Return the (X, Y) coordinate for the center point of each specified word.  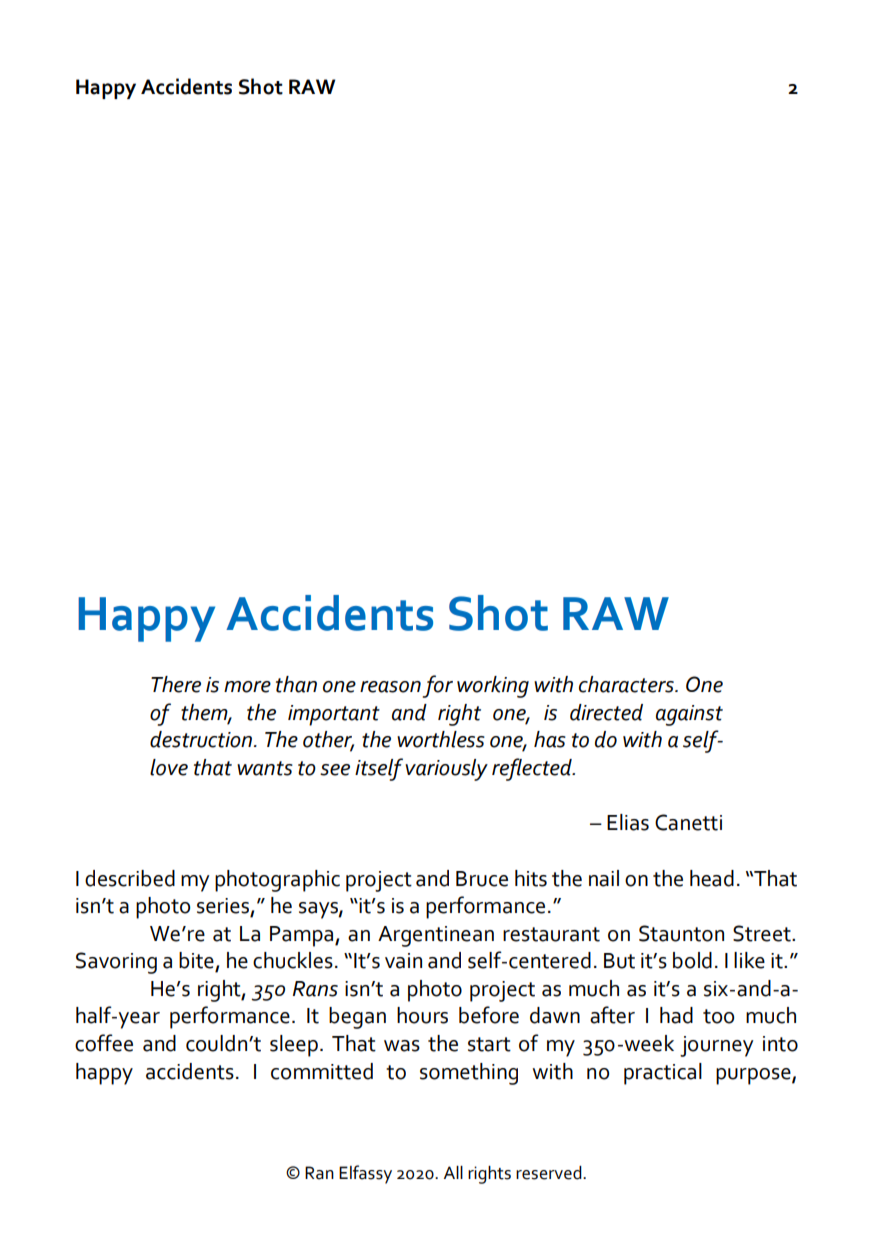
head (712, 878)
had (676, 1015)
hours (422, 1015)
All (453, 1172)
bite (197, 961)
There (176, 684)
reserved (550, 1173)
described (130, 878)
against (689, 715)
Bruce (482, 879)
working (493, 687)
